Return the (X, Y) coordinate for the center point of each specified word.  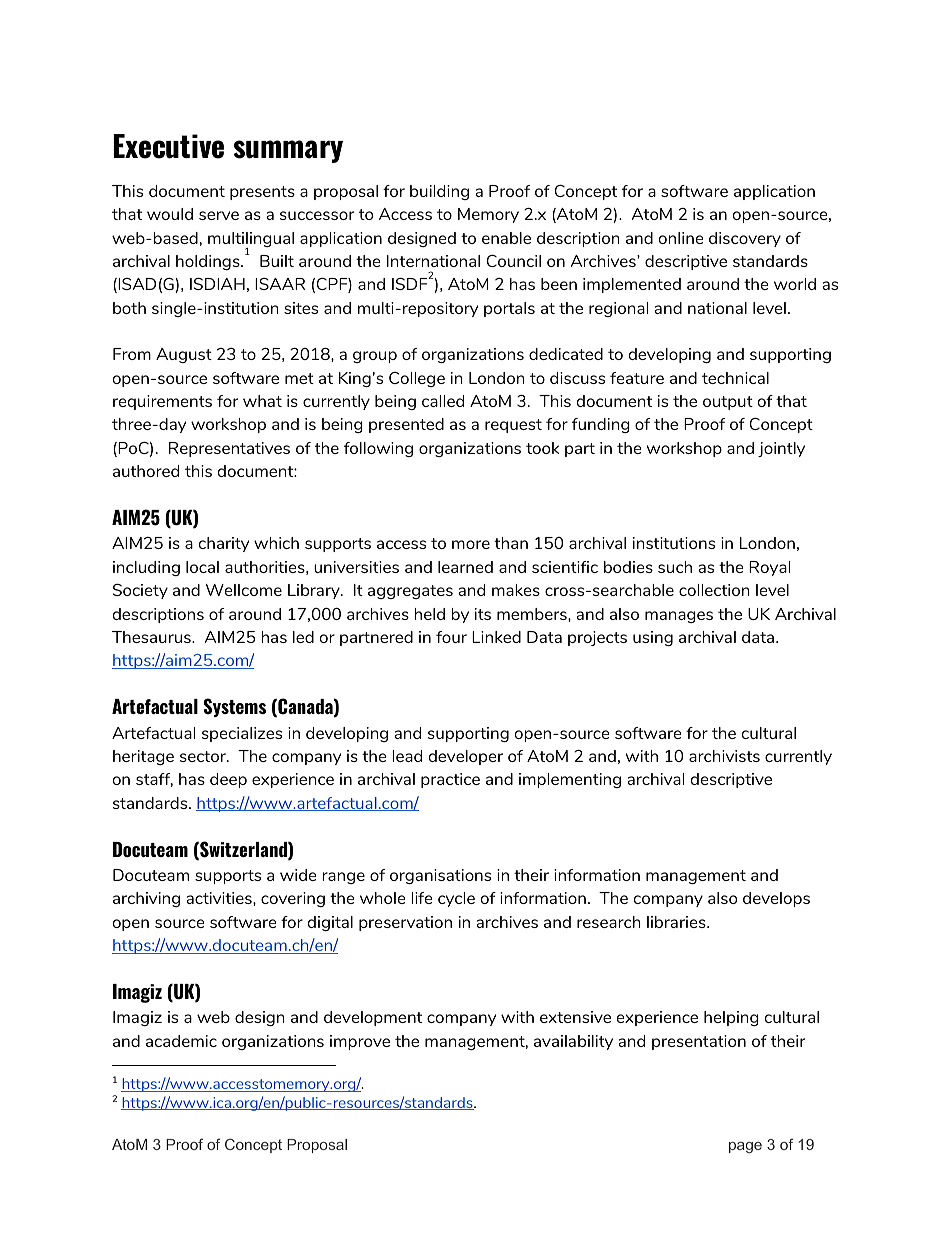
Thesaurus (152, 637)
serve (219, 215)
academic (181, 1041)
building (439, 192)
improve (360, 1042)
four (451, 637)
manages (679, 617)
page (745, 1147)
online (681, 238)
